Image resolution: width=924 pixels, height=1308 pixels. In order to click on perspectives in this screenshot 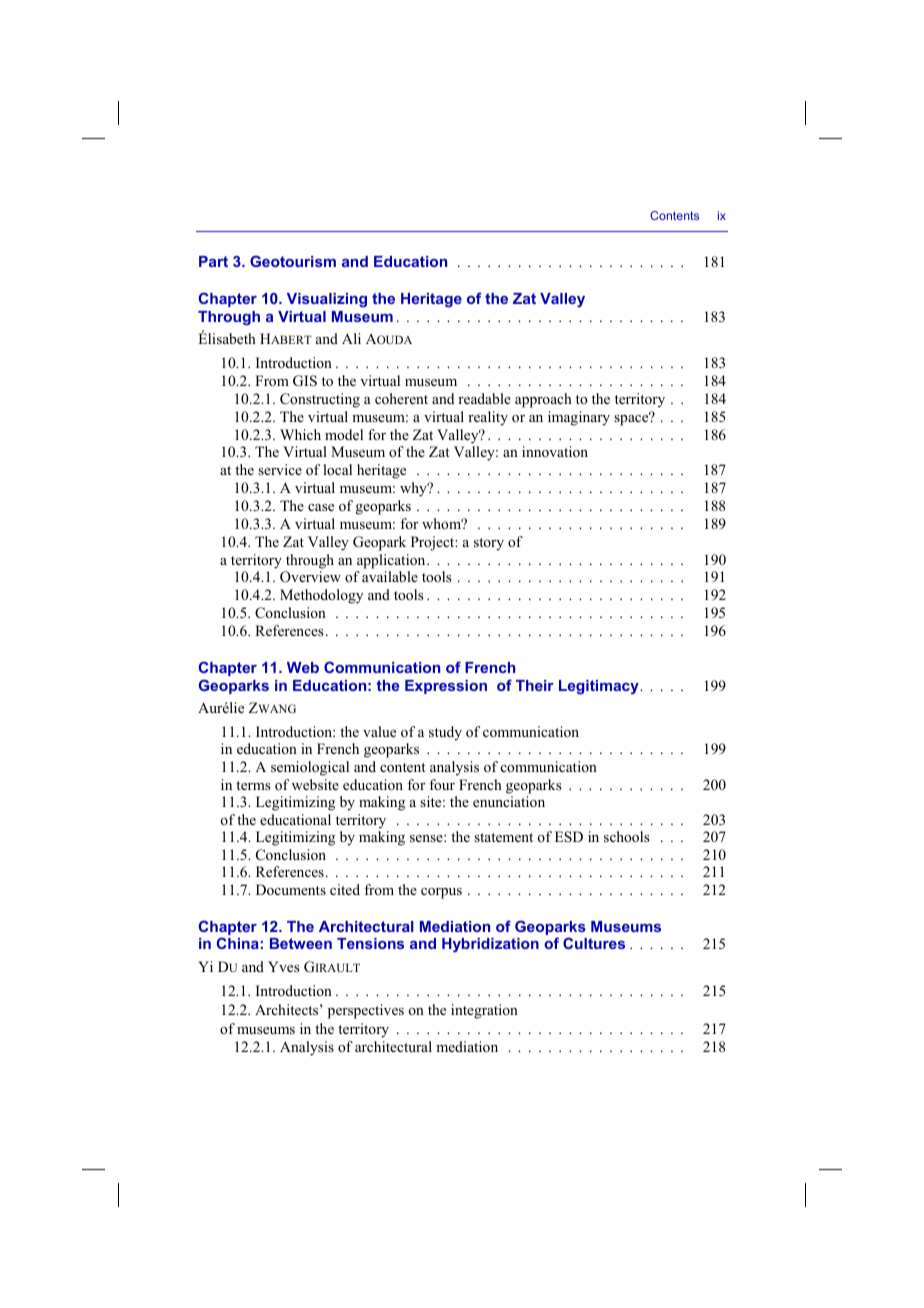, I will do `click(366, 1011)`.
